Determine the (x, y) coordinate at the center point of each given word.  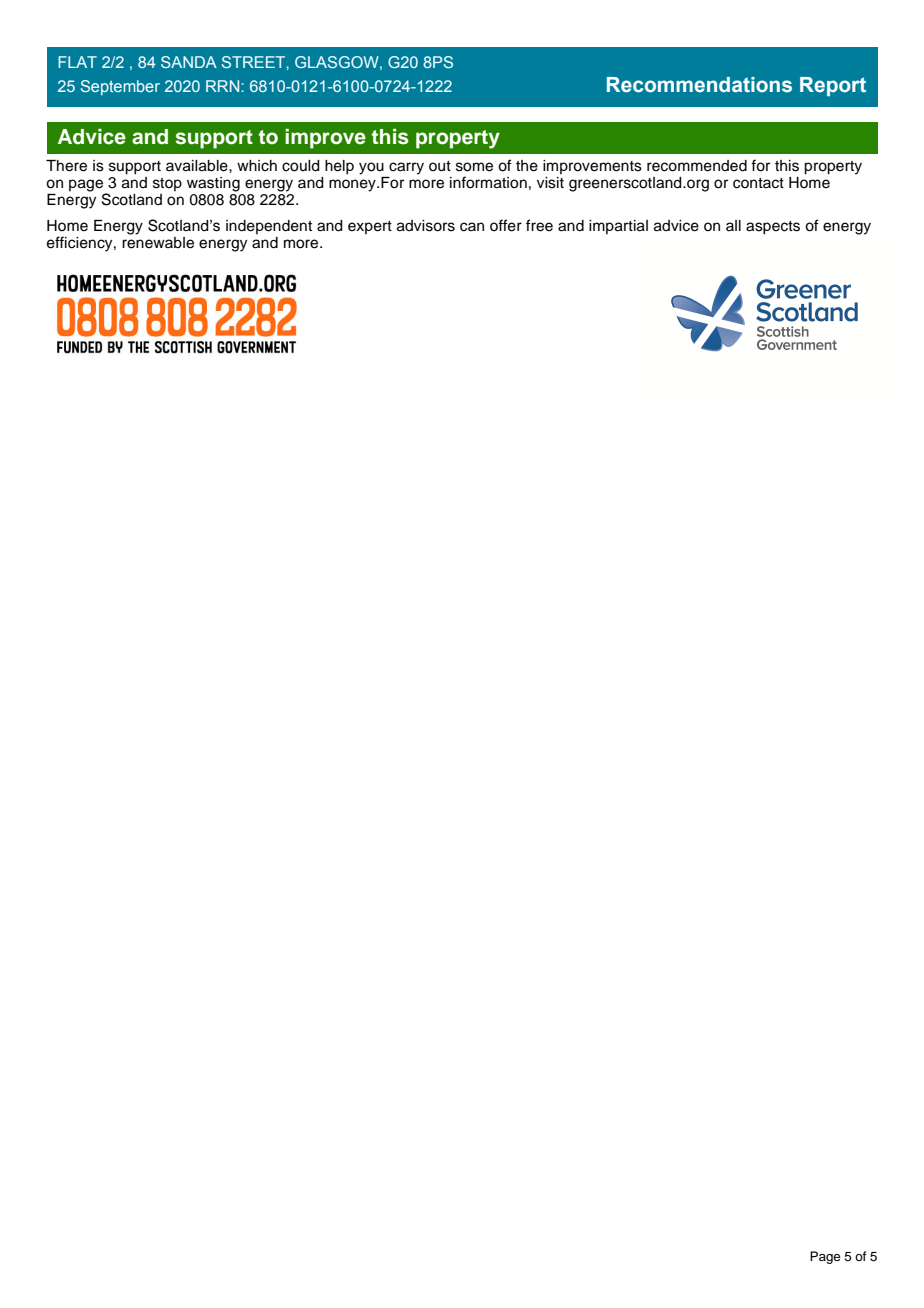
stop (167, 184)
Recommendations (699, 85)
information (488, 182)
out (440, 166)
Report (833, 86)
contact (758, 183)
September (120, 87)
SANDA (189, 62)
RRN (222, 86)
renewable (158, 243)
